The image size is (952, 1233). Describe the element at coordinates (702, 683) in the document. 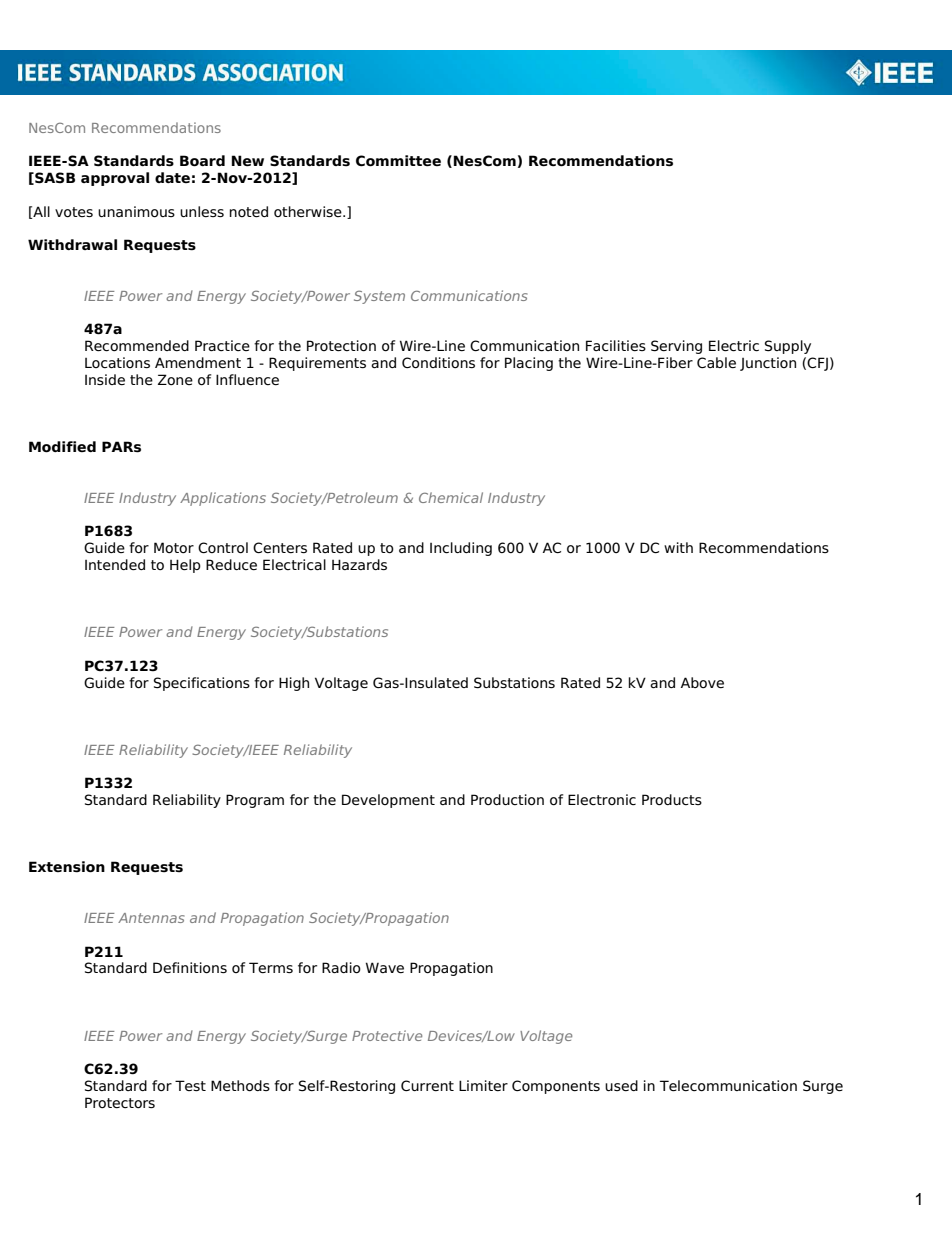

I see `Above` at that location.
